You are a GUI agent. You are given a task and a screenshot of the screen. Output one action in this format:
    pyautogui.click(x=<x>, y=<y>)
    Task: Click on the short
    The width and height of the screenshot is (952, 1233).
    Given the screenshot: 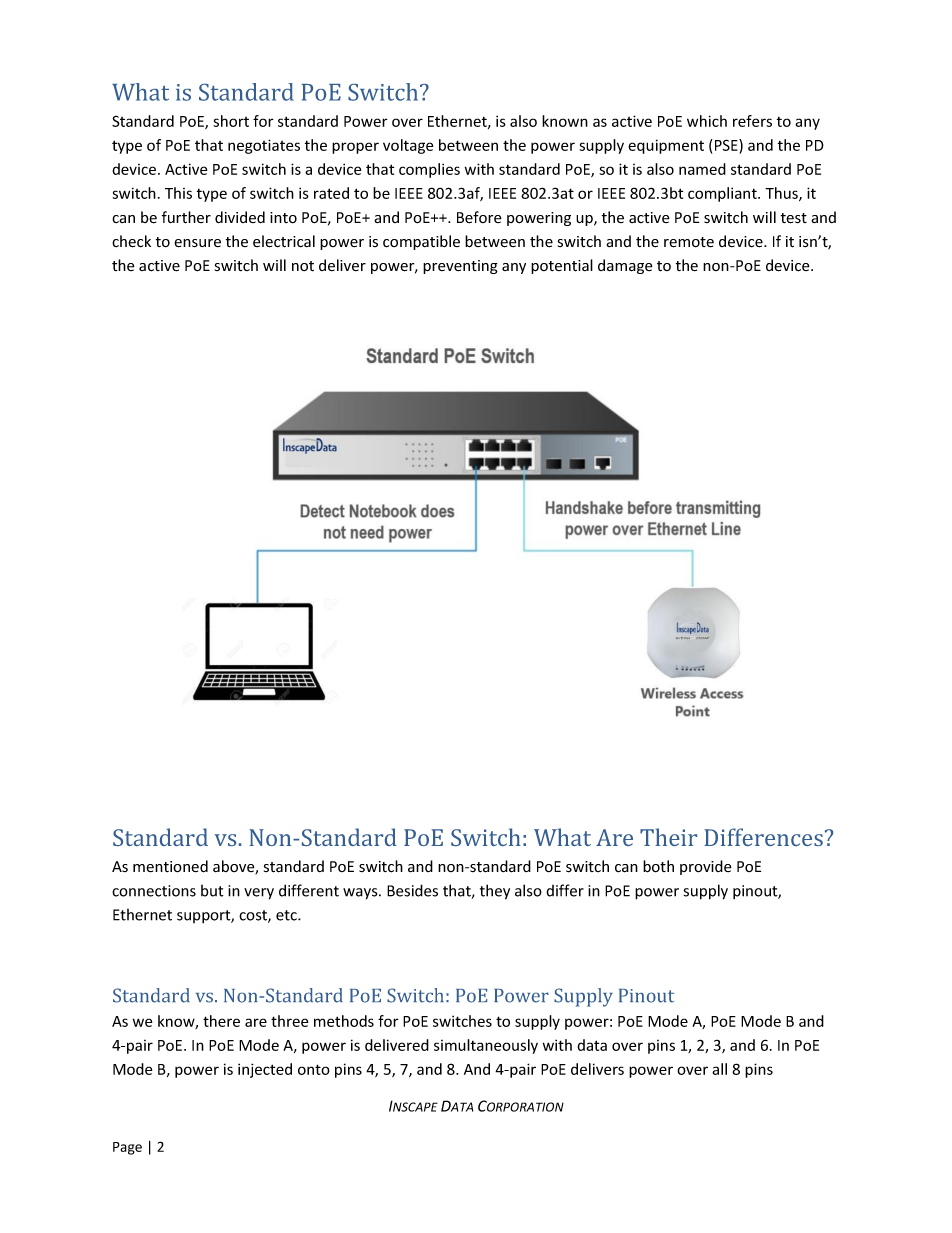 What is the action you would take?
    pyautogui.click(x=231, y=121)
